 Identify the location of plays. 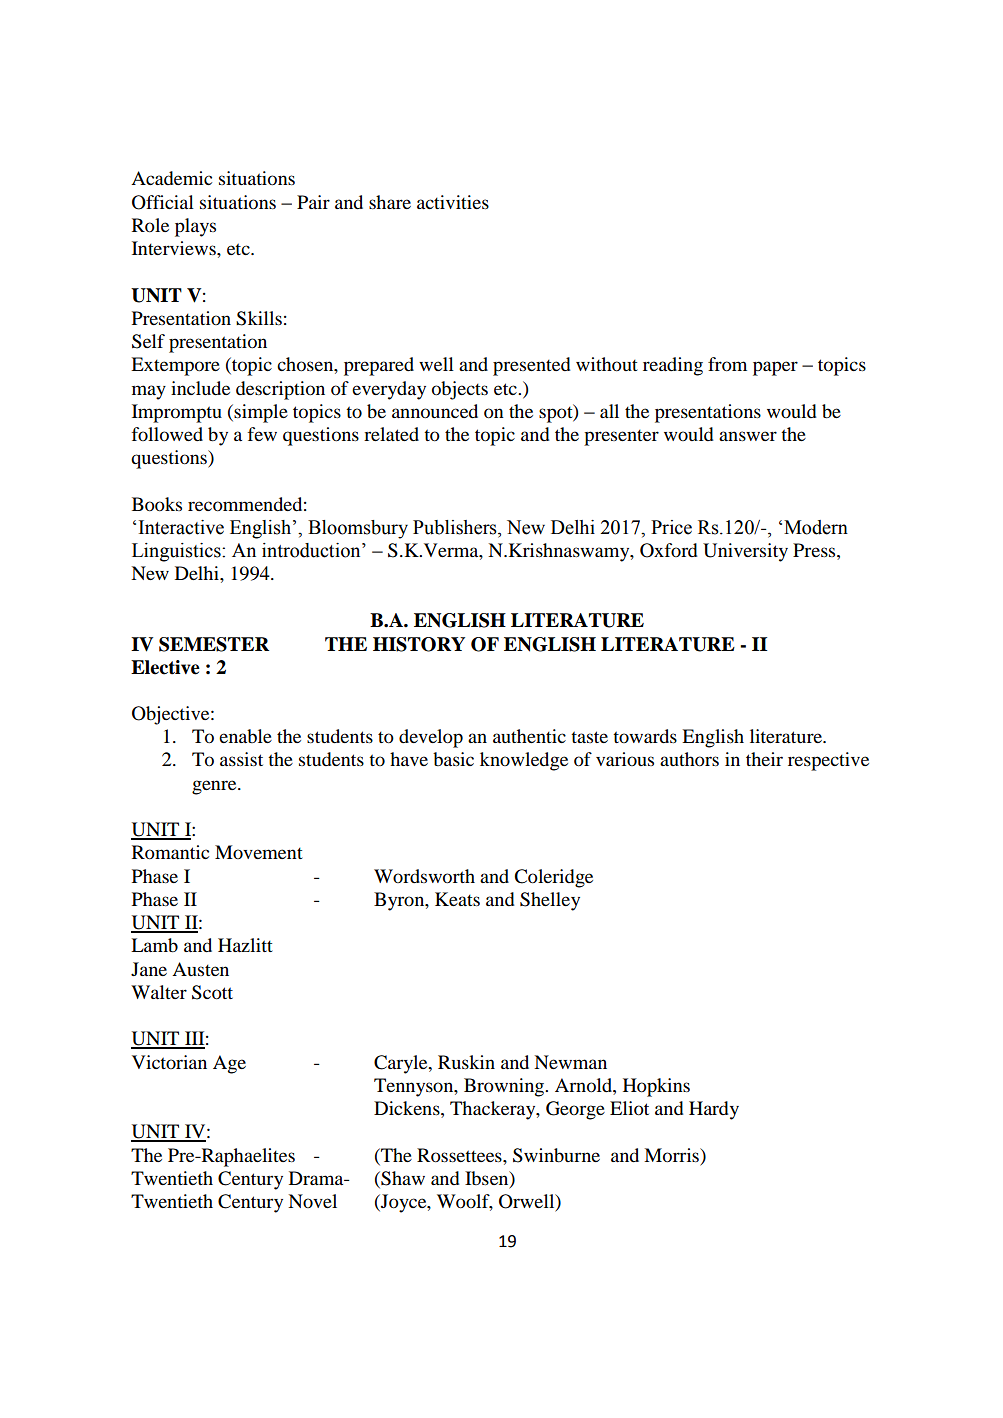
(195, 227).
